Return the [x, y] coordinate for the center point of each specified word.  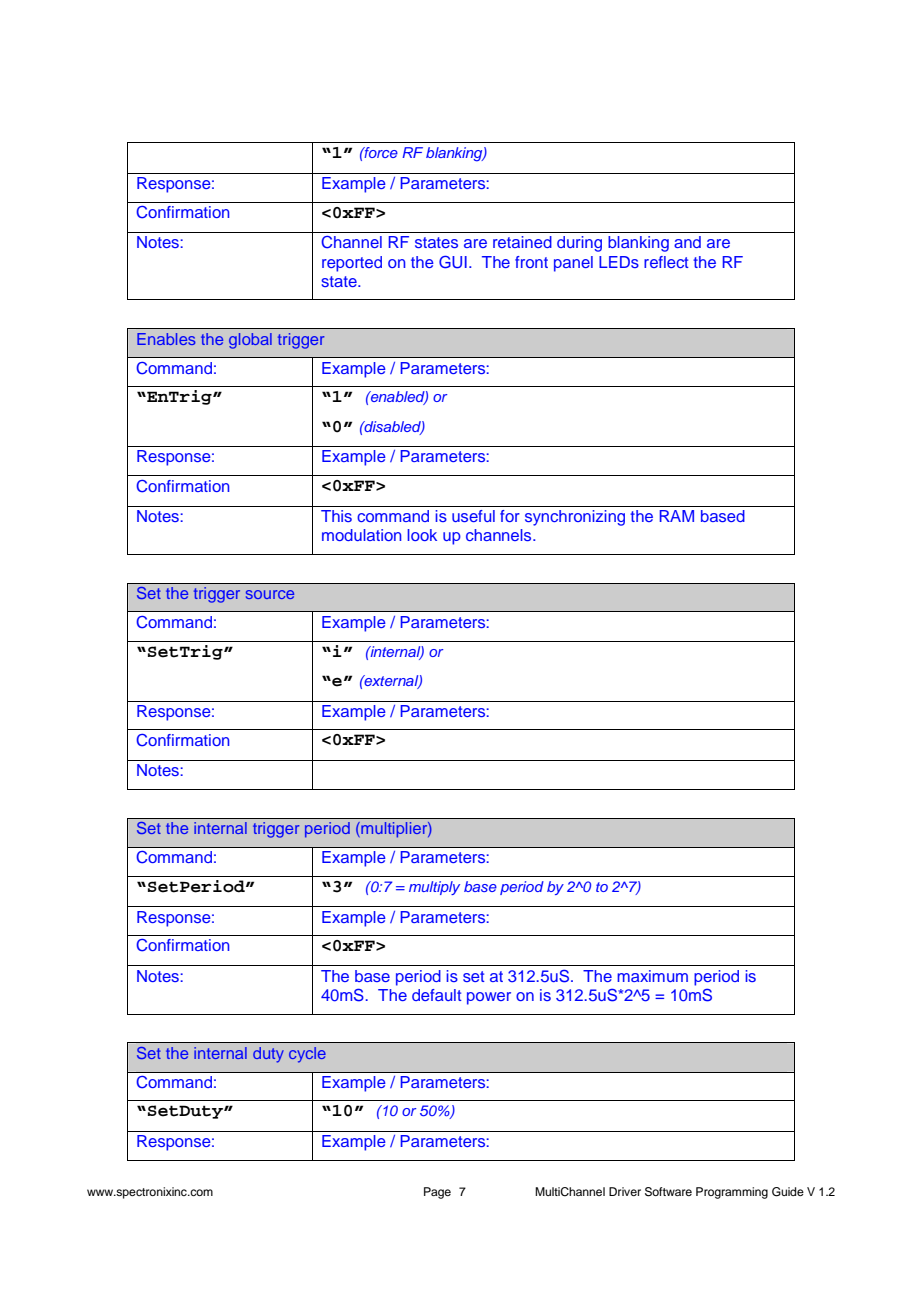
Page [437, 1193]
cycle [307, 1055]
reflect [666, 262]
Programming [732, 1193]
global [250, 341]
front [531, 262]
